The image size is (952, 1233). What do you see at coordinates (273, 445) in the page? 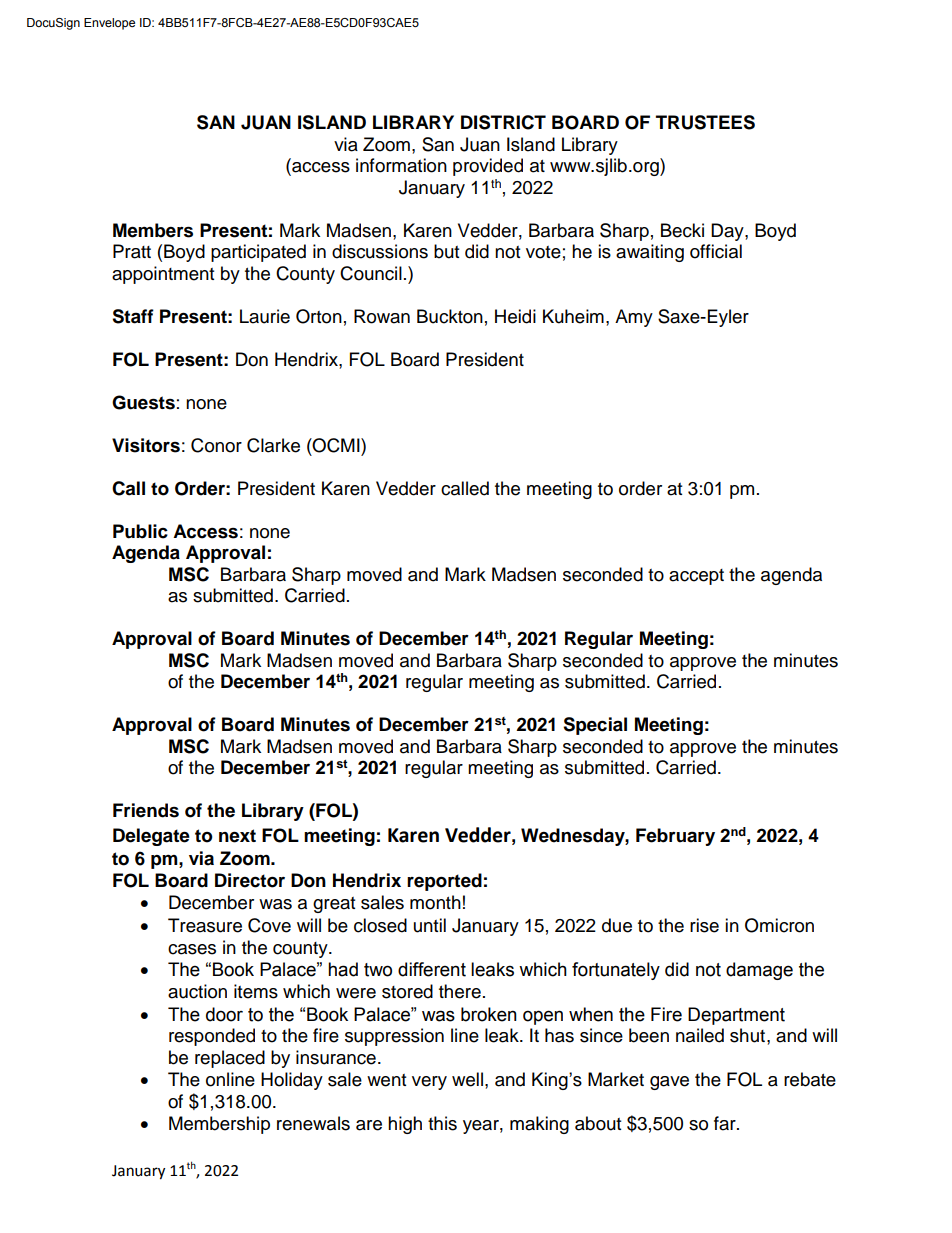
I see `Clarke` at bounding box center [273, 445].
